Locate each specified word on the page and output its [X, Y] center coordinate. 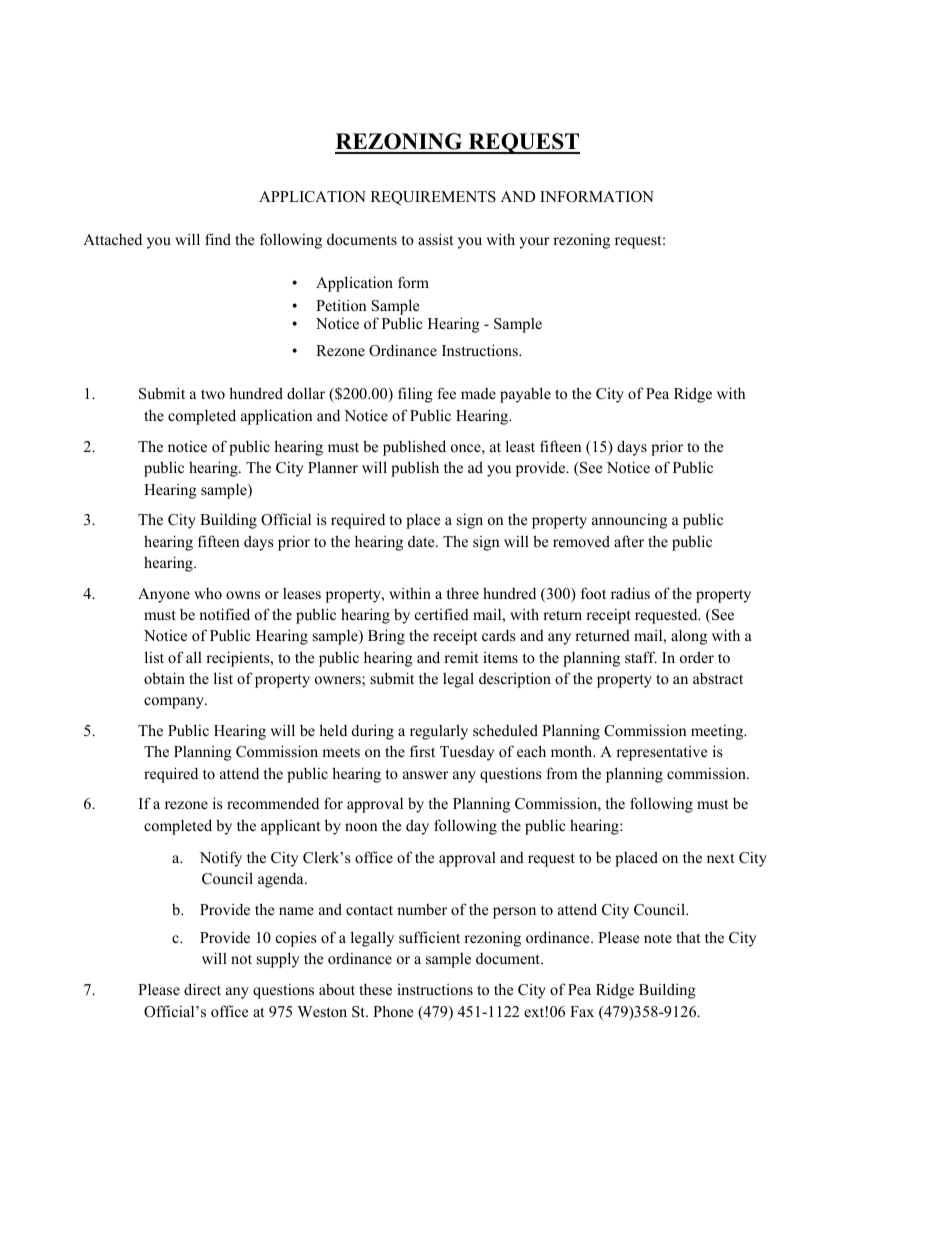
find [218, 239]
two [213, 394]
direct [202, 989]
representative [661, 753]
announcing [629, 521]
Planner [333, 467]
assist [435, 239]
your [534, 243]
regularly [439, 732]
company [175, 703]
